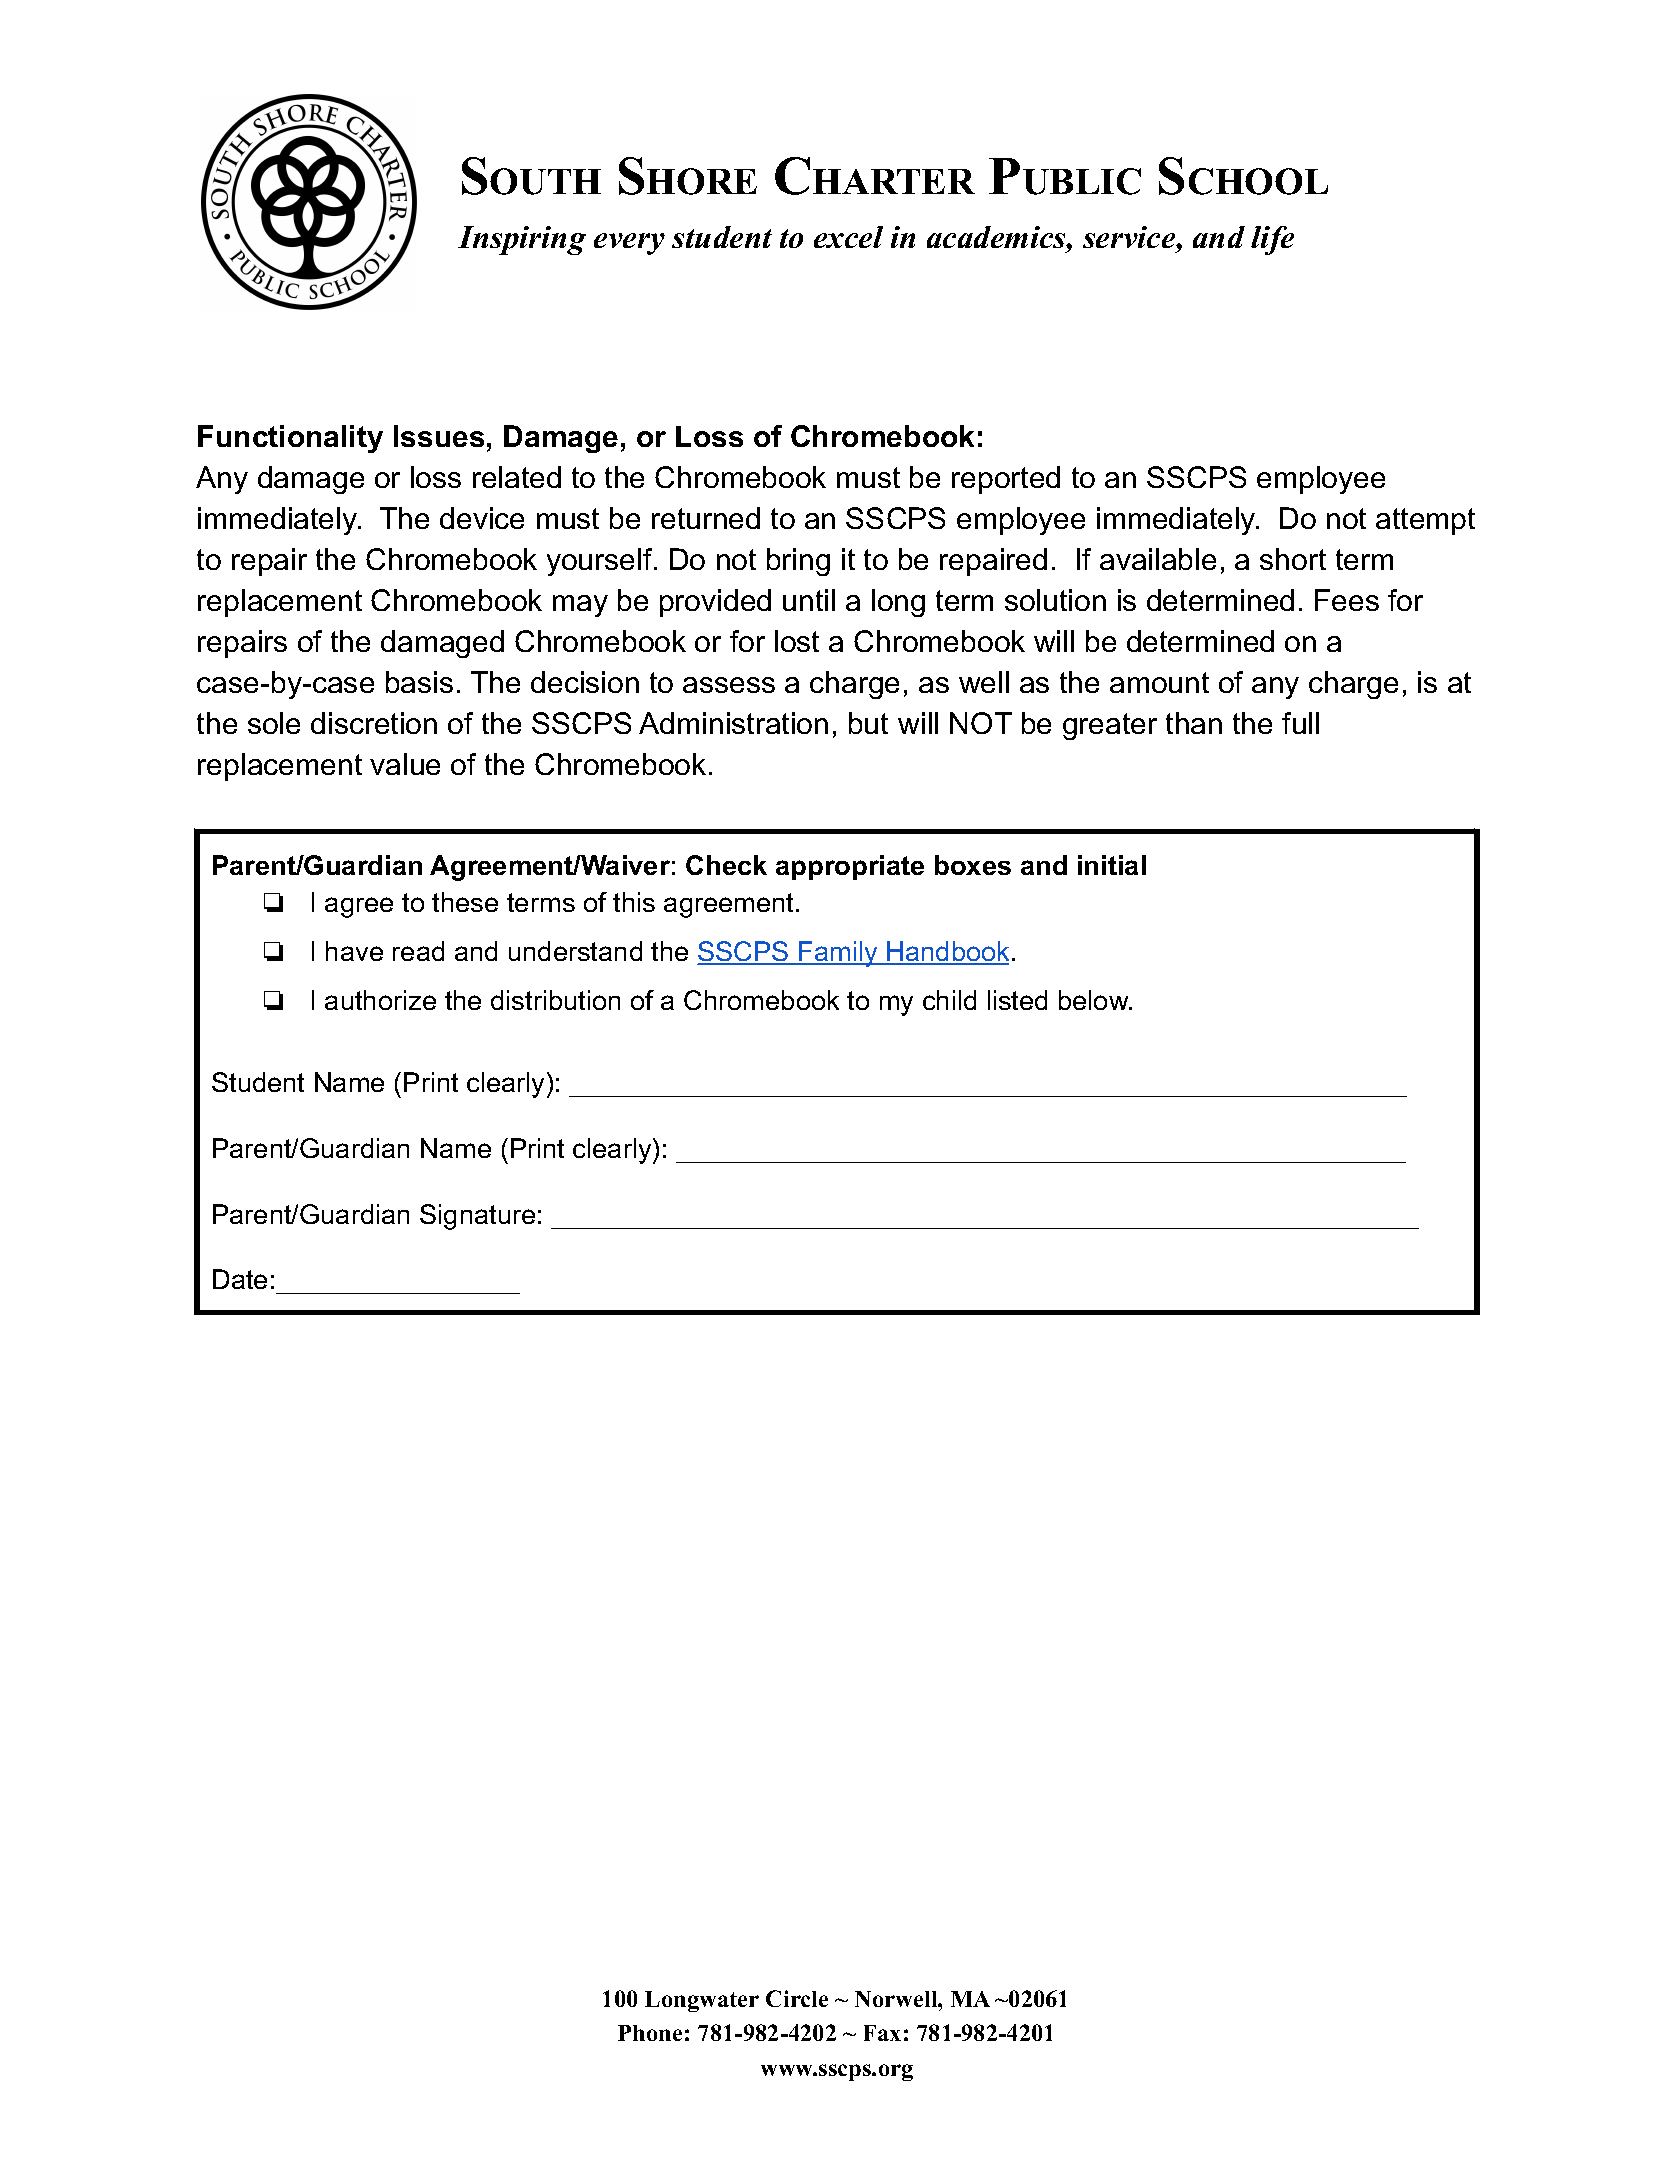  What do you see at coordinates (850, 867) in the screenshot?
I see `appropriate` at bounding box center [850, 867].
